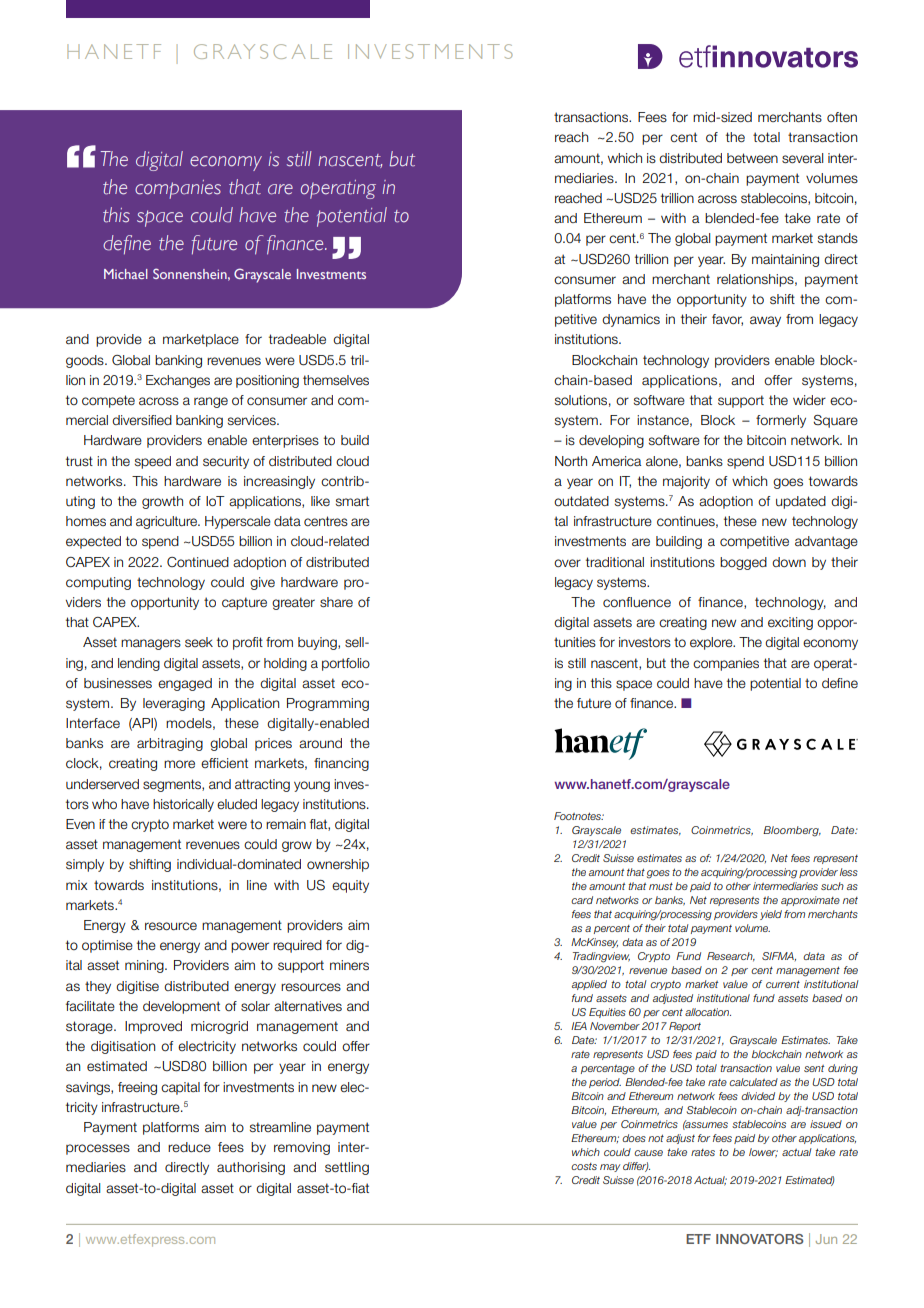 Image resolution: width=924 pixels, height=1308 pixels. I want to click on between, so click(752, 158).
